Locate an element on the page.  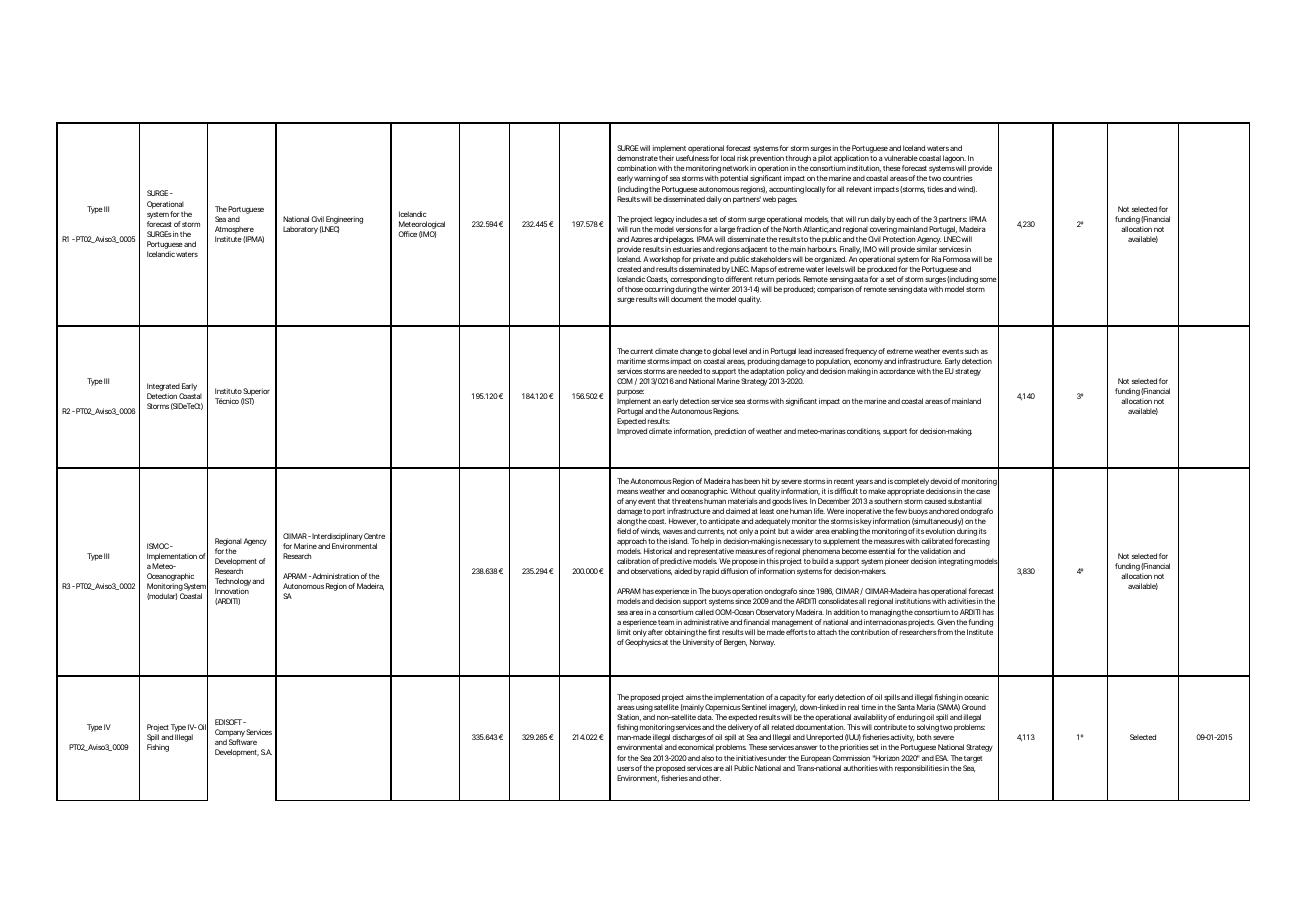
limit is located at coordinates (624, 632).
